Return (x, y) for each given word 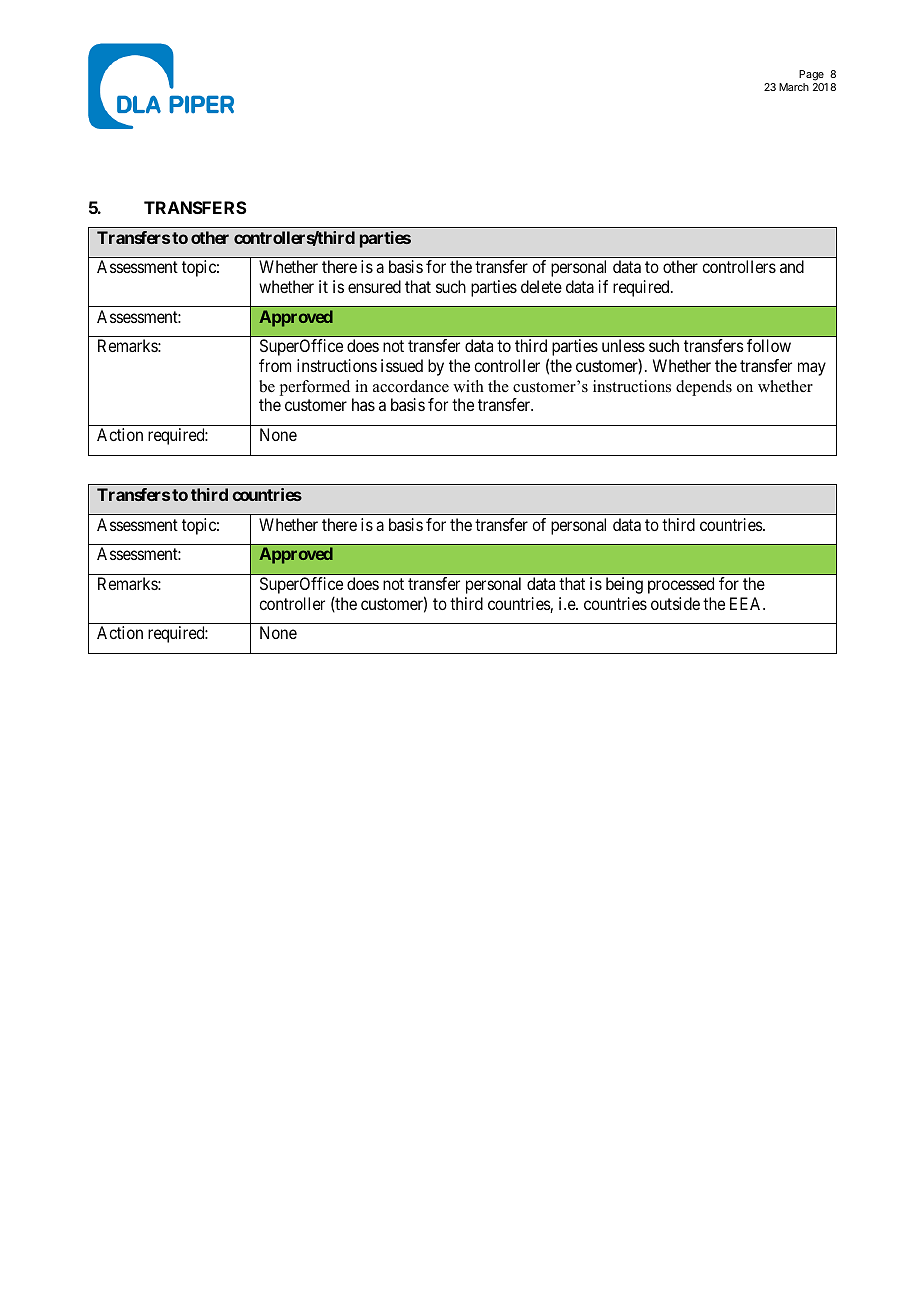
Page (812, 77)
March (794, 87)
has (363, 404)
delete (541, 286)
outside (675, 603)
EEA (747, 603)
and (792, 266)
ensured (374, 286)
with (468, 386)
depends (704, 388)
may (812, 369)
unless (623, 345)
